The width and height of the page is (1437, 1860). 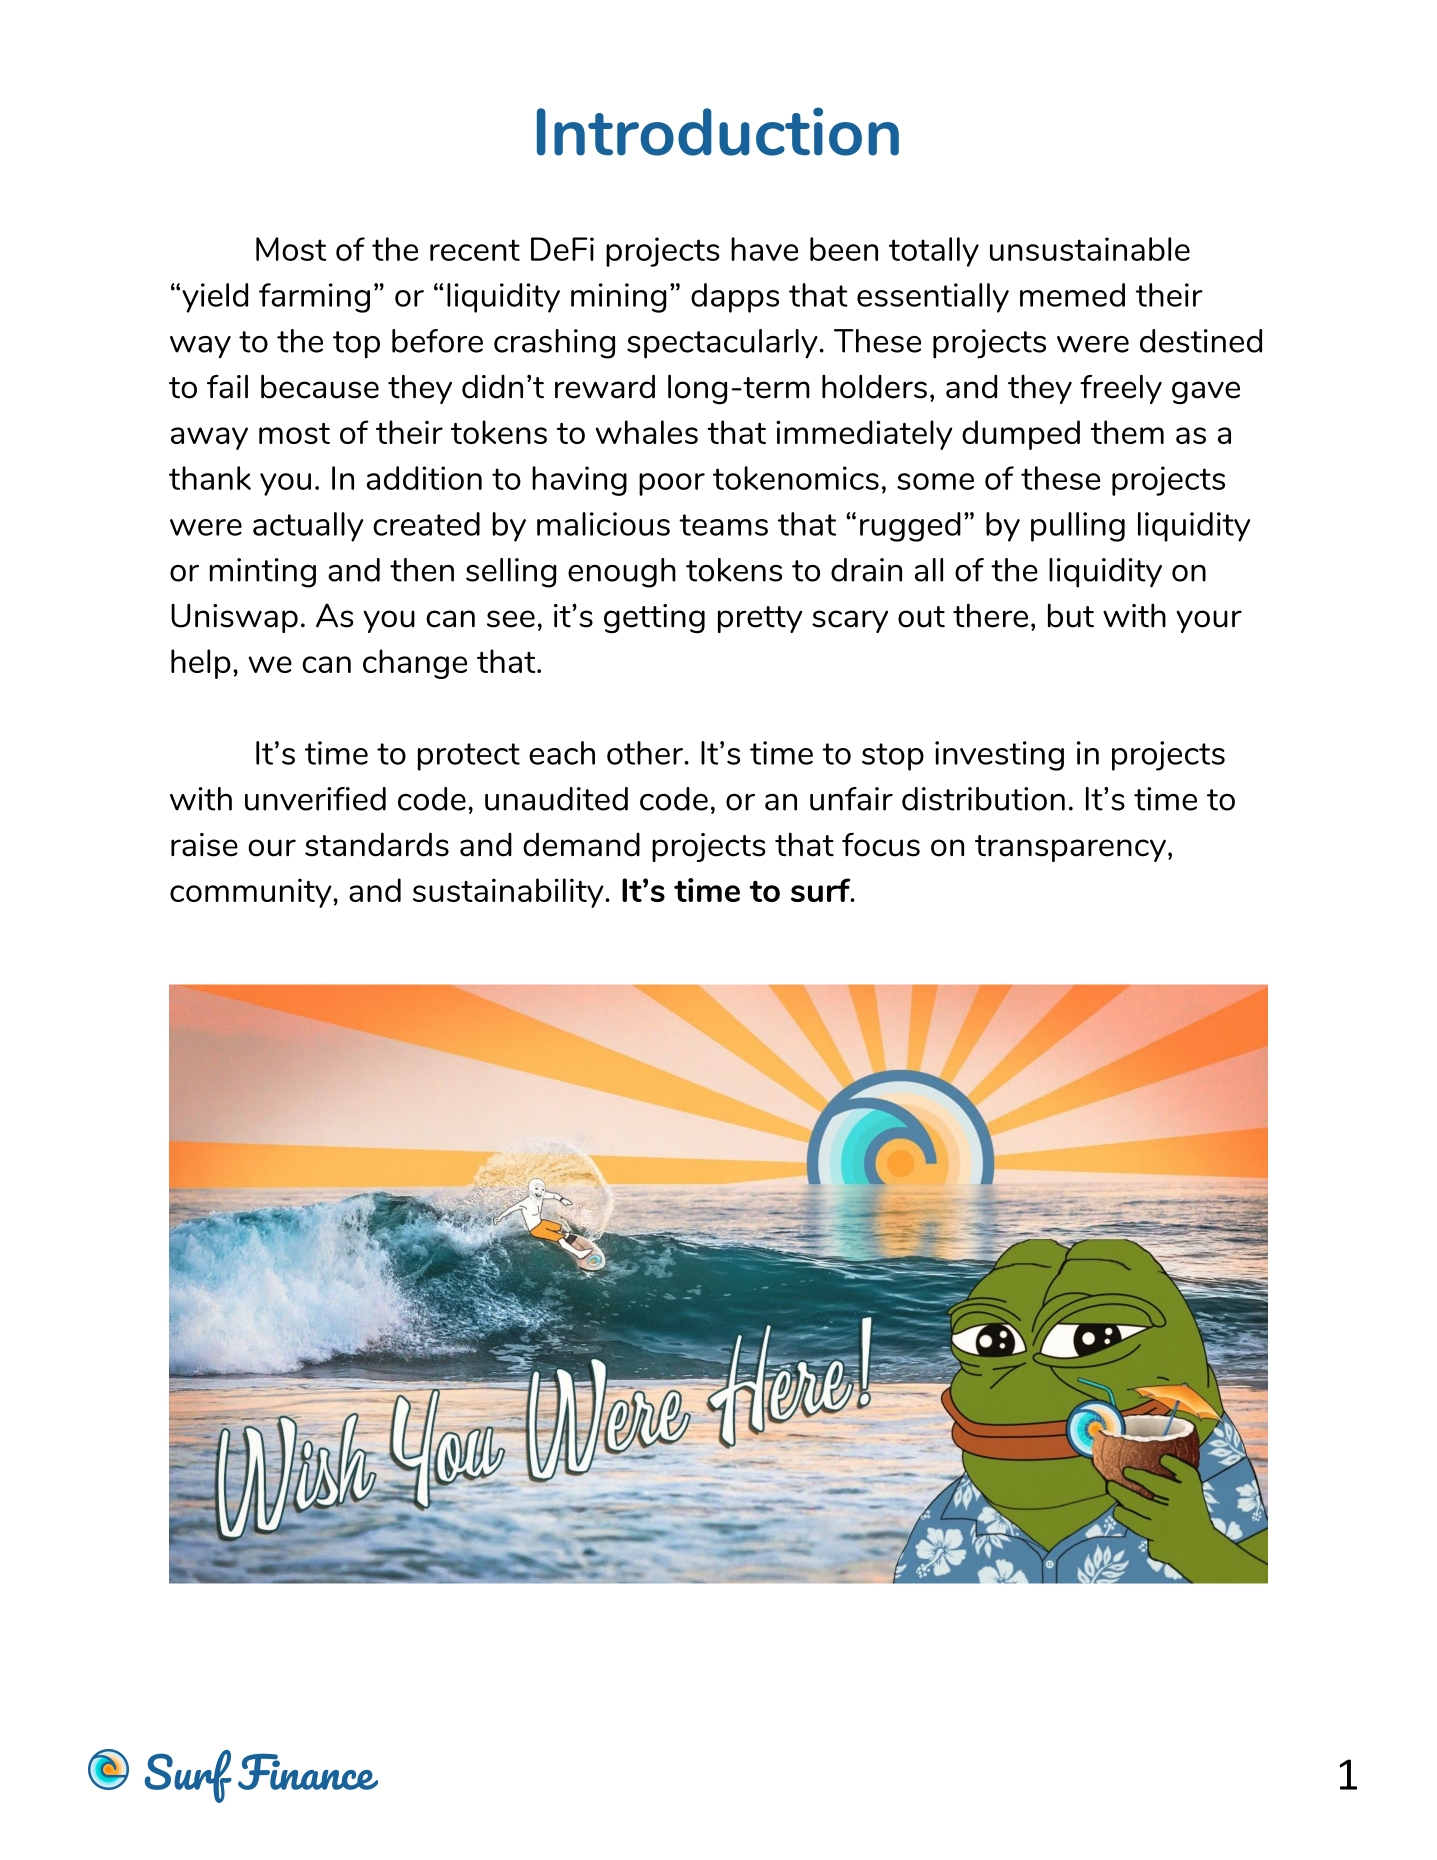 What do you see at coordinates (1070, 848) in the page?
I see `transparency` at bounding box center [1070, 848].
